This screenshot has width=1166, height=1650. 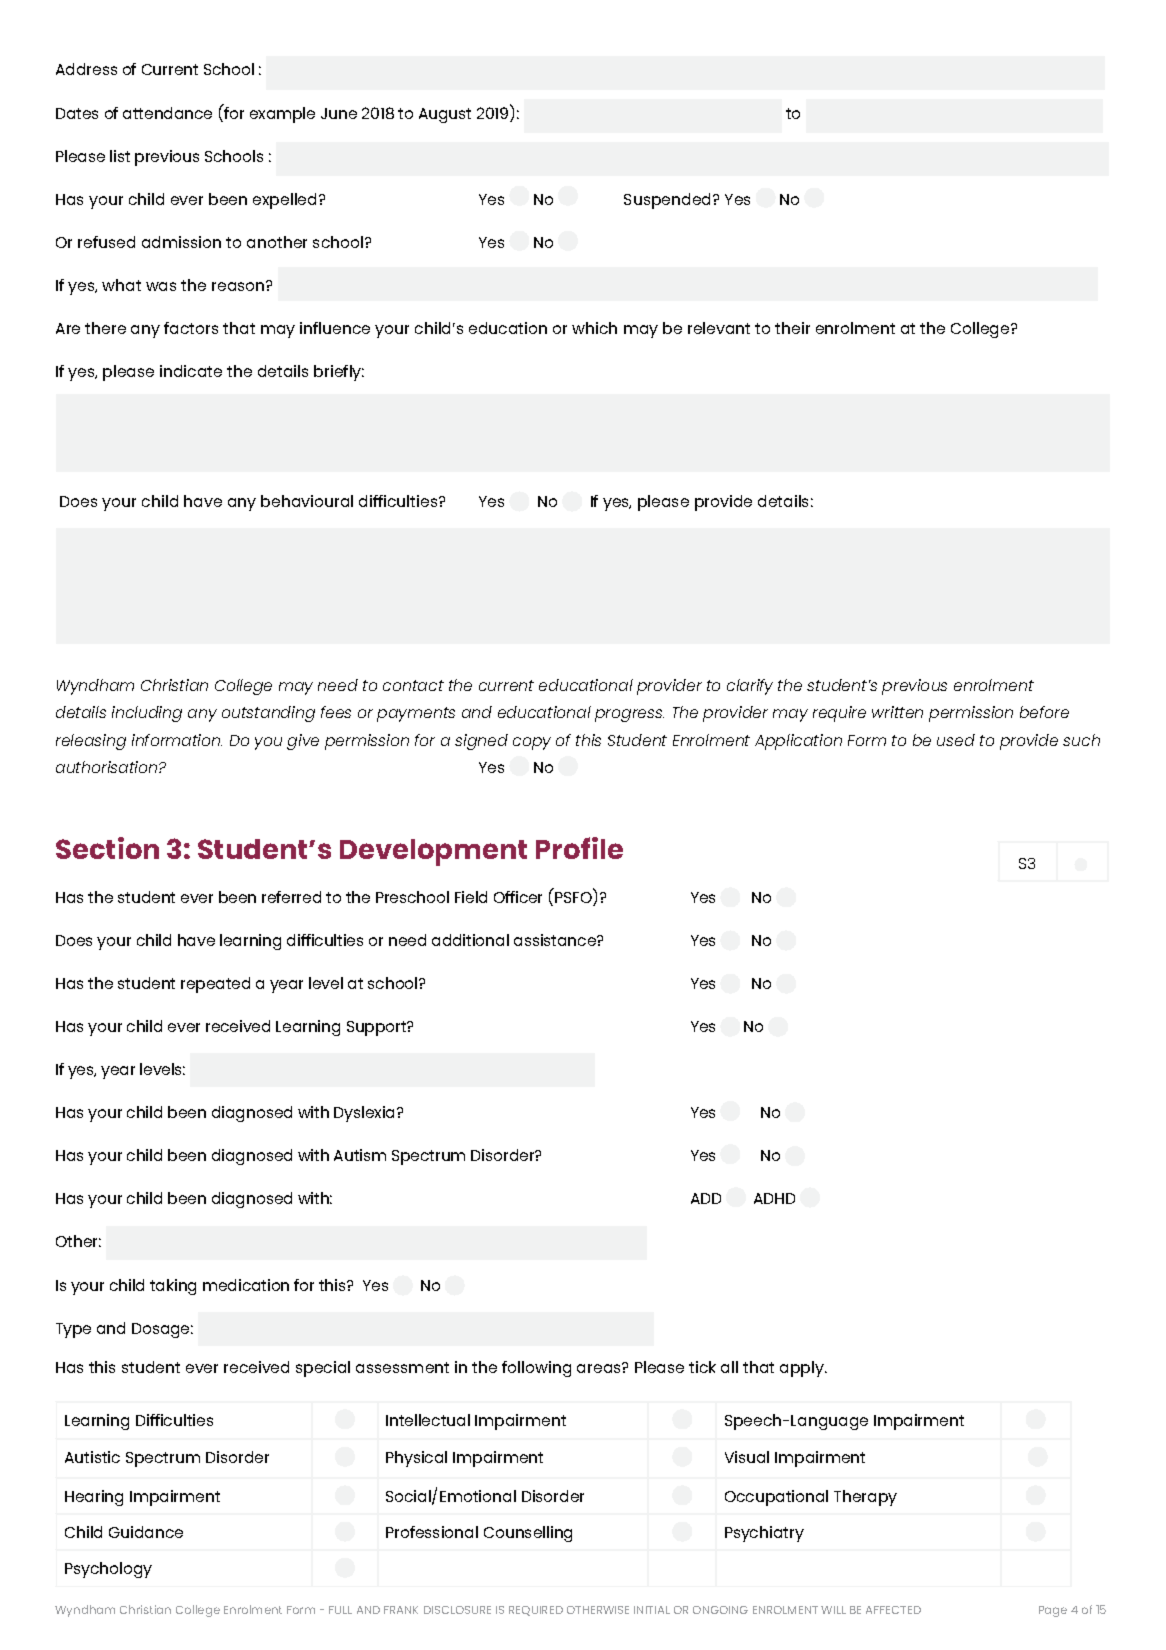 What do you see at coordinates (1081, 740) in the screenshot?
I see `such` at bounding box center [1081, 740].
